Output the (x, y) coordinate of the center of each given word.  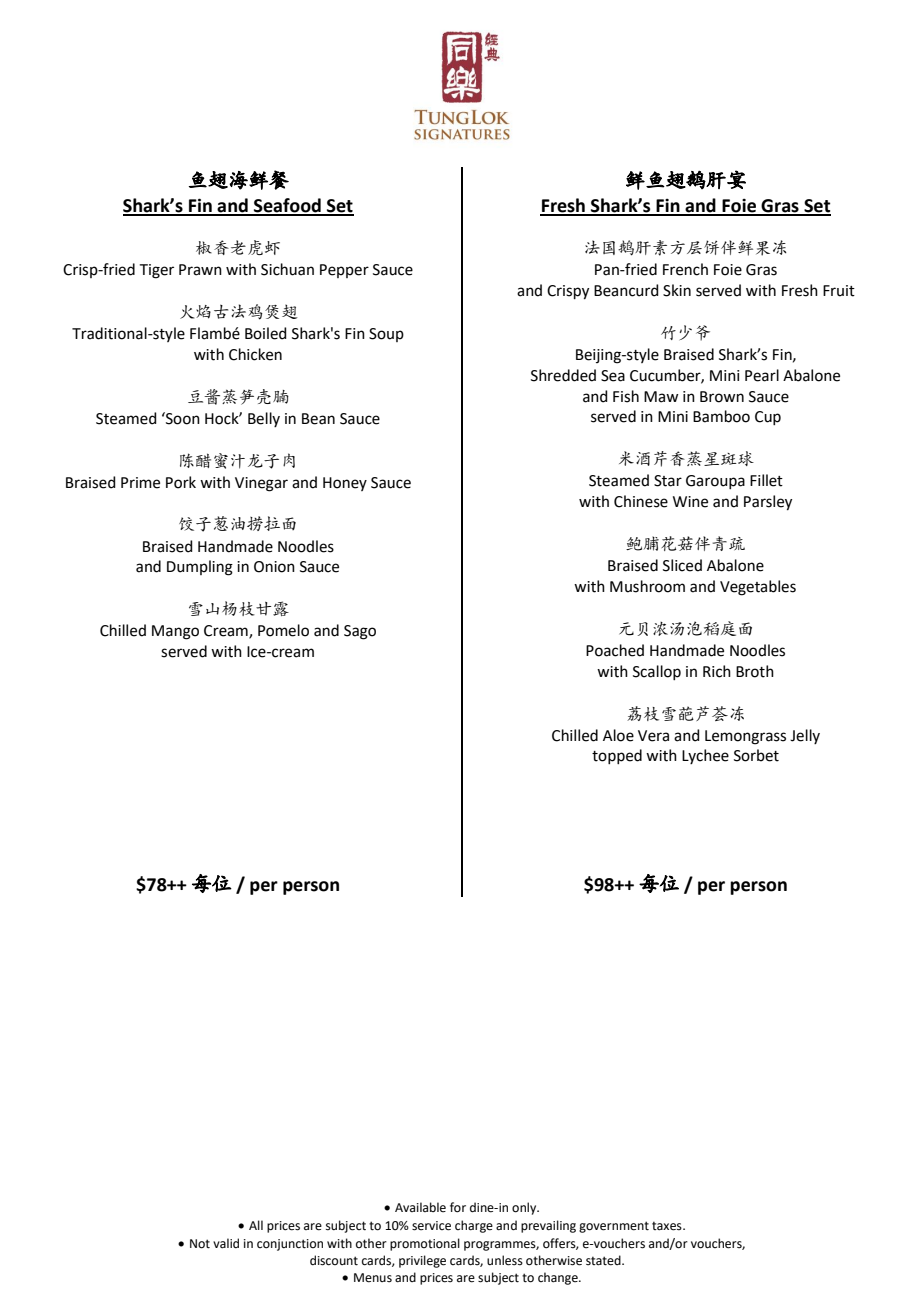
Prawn (200, 270)
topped (617, 756)
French (685, 269)
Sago (360, 632)
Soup (386, 335)
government (614, 1227)
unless (505, 1260)
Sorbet (756, 755)
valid (226, 1243)
